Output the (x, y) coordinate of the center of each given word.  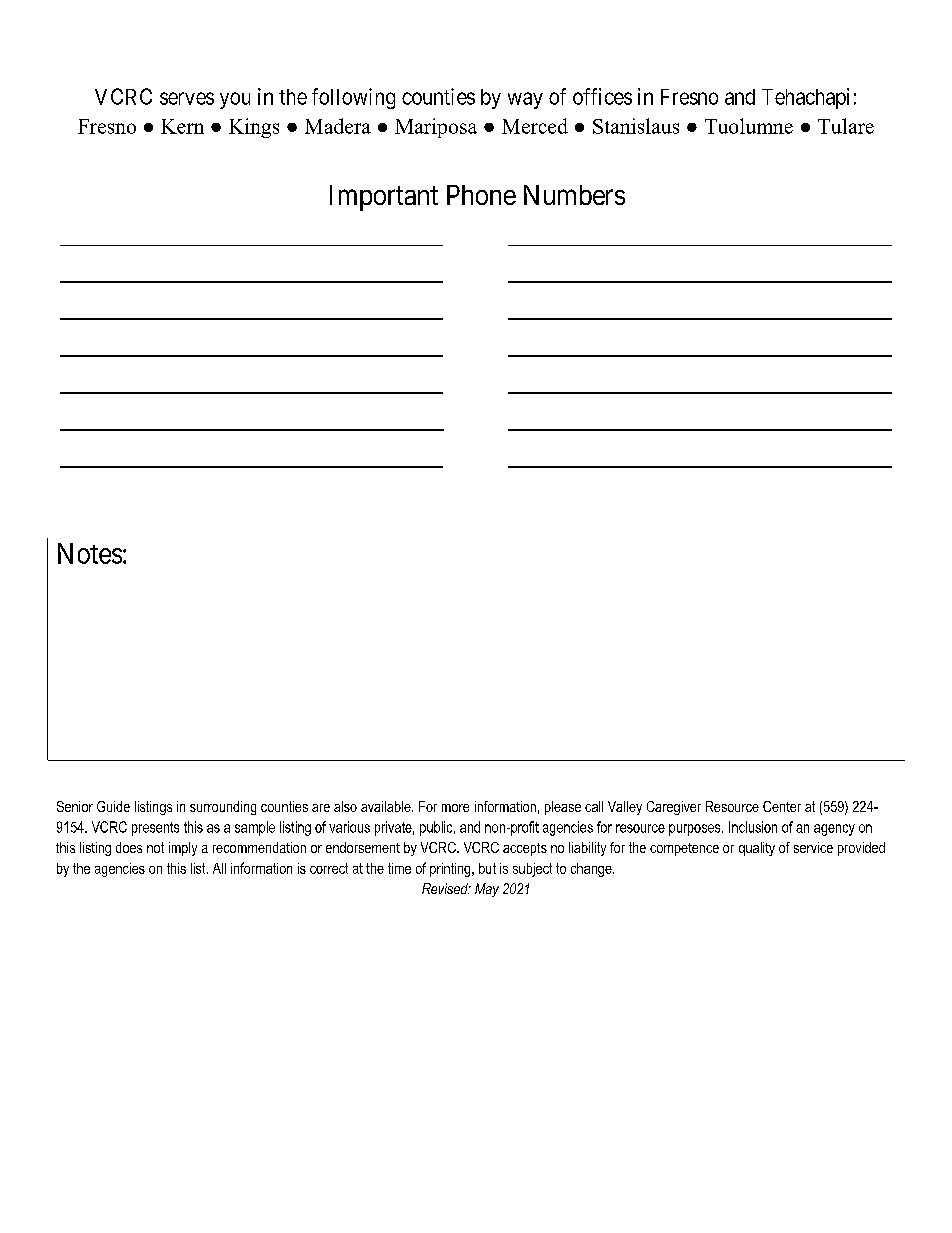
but (487, 868)
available (387, 806)
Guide (113, 806)
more (455, 808)
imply (183, 849)
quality (757, 849)
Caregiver (674, 808)
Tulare (846, 126)
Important (384, 198)
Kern (182, 126)
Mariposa (436, 128)
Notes (90, 553)
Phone (481, 195)
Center (782, 806)
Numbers (574, 195)
